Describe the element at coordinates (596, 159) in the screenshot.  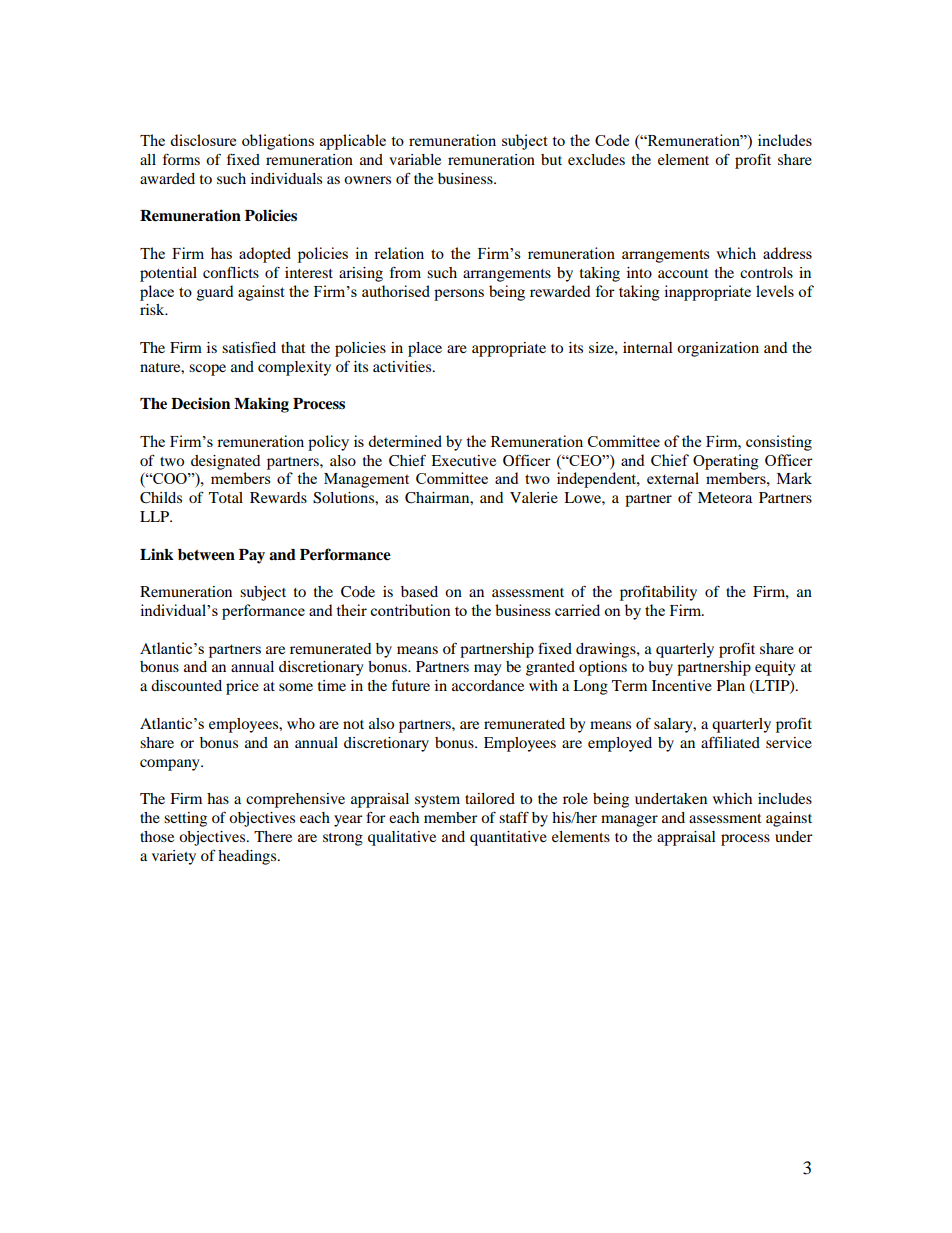
I see `excludes` at that location.
